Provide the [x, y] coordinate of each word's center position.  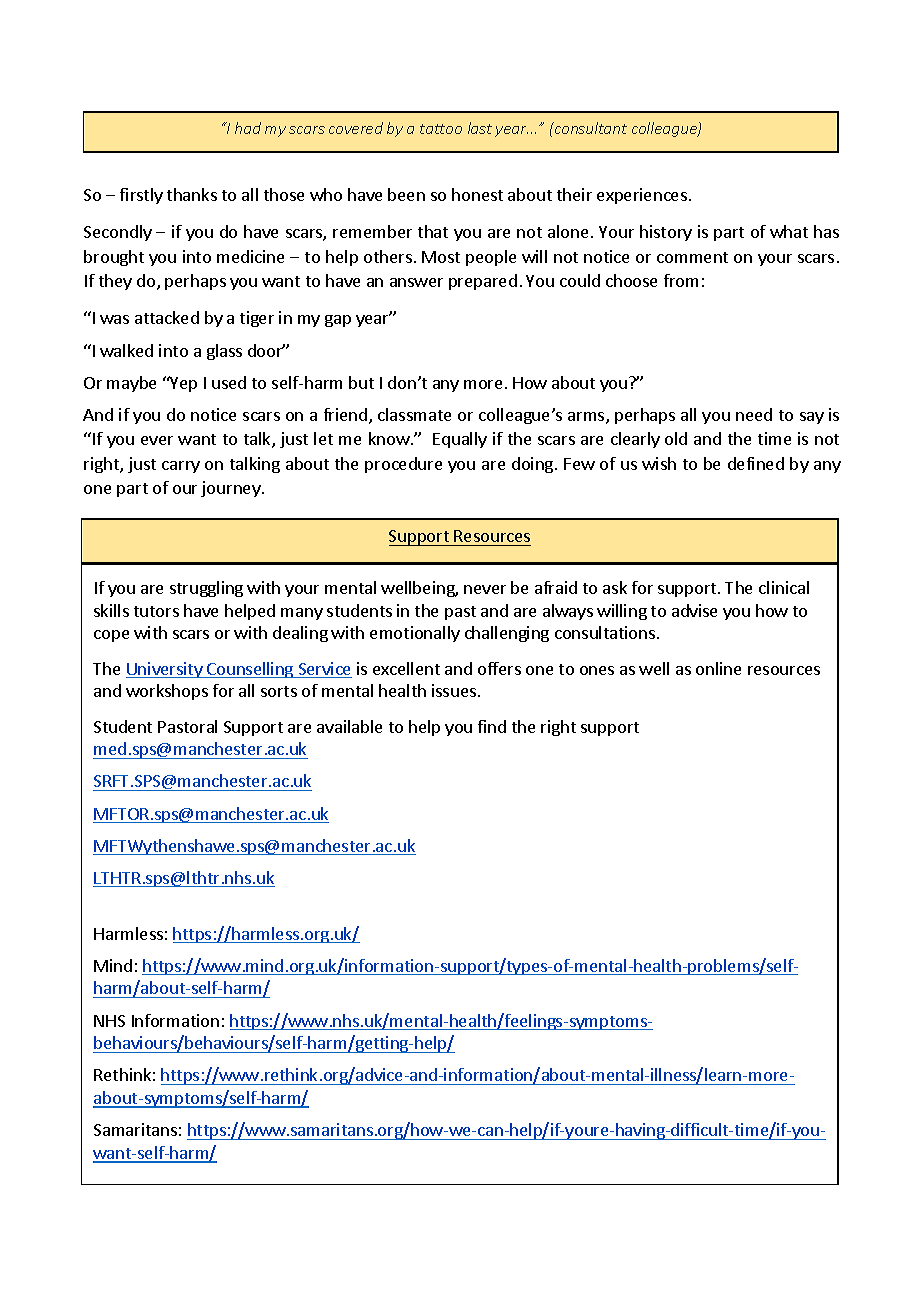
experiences [642, 196]
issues [454, 690]
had [248, 128]
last [480, 128]
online [718, 668]
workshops [167, 692]
